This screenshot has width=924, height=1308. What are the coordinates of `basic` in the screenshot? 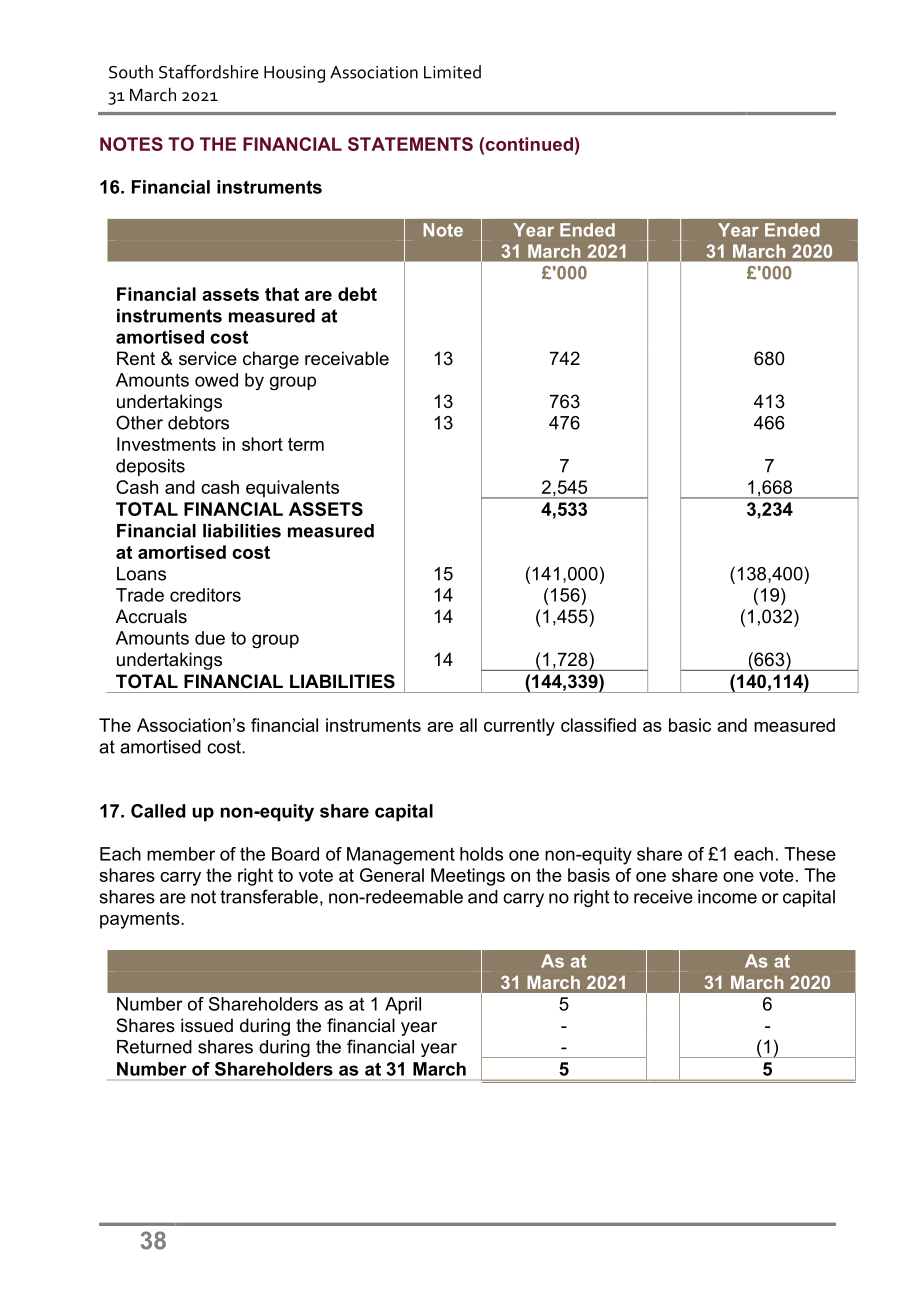 It's located at (690, 725).
